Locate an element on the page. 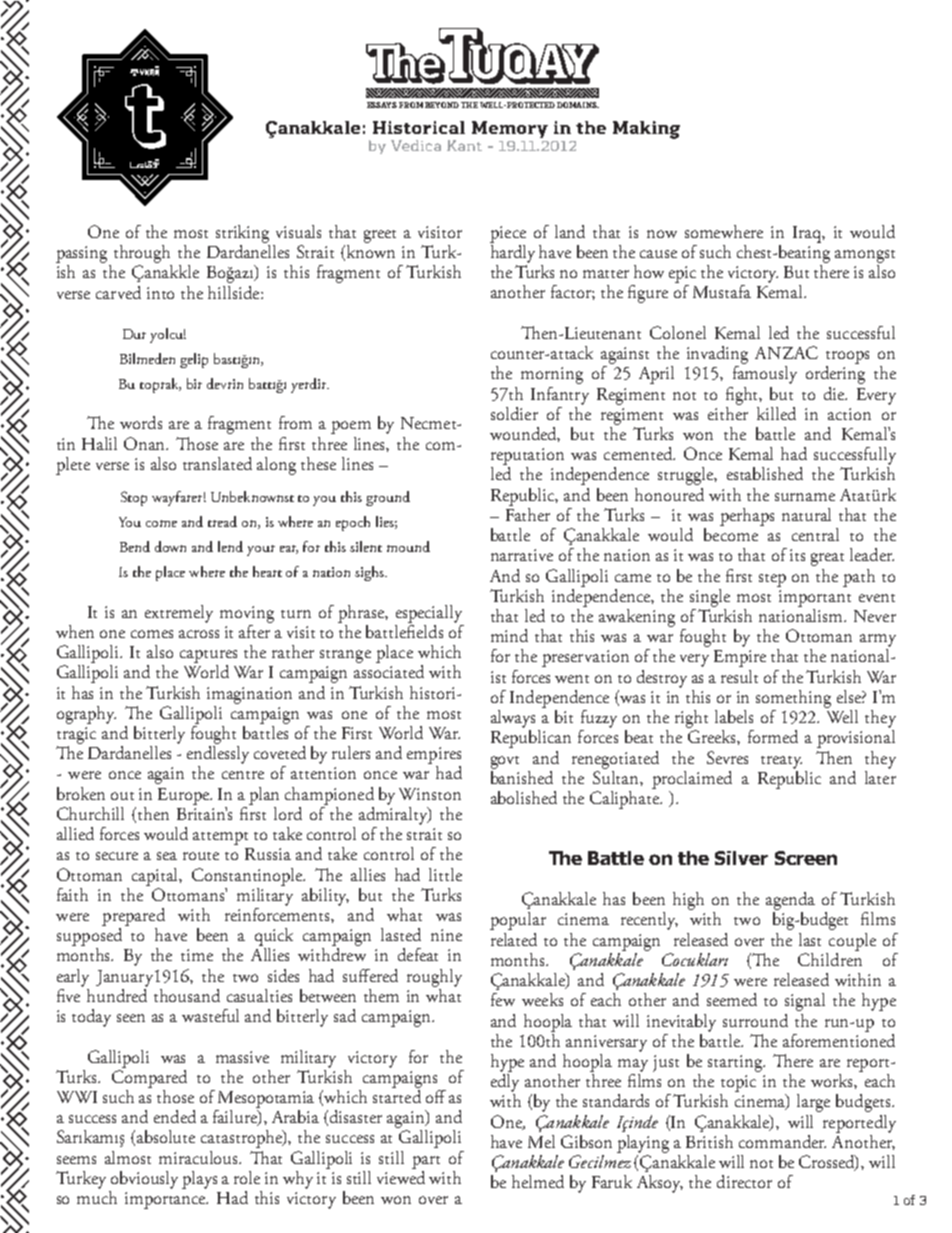 Image resolution: width=952 pixels, height=1233 pixels. BEYOND is located at coordinates (442, 105).
